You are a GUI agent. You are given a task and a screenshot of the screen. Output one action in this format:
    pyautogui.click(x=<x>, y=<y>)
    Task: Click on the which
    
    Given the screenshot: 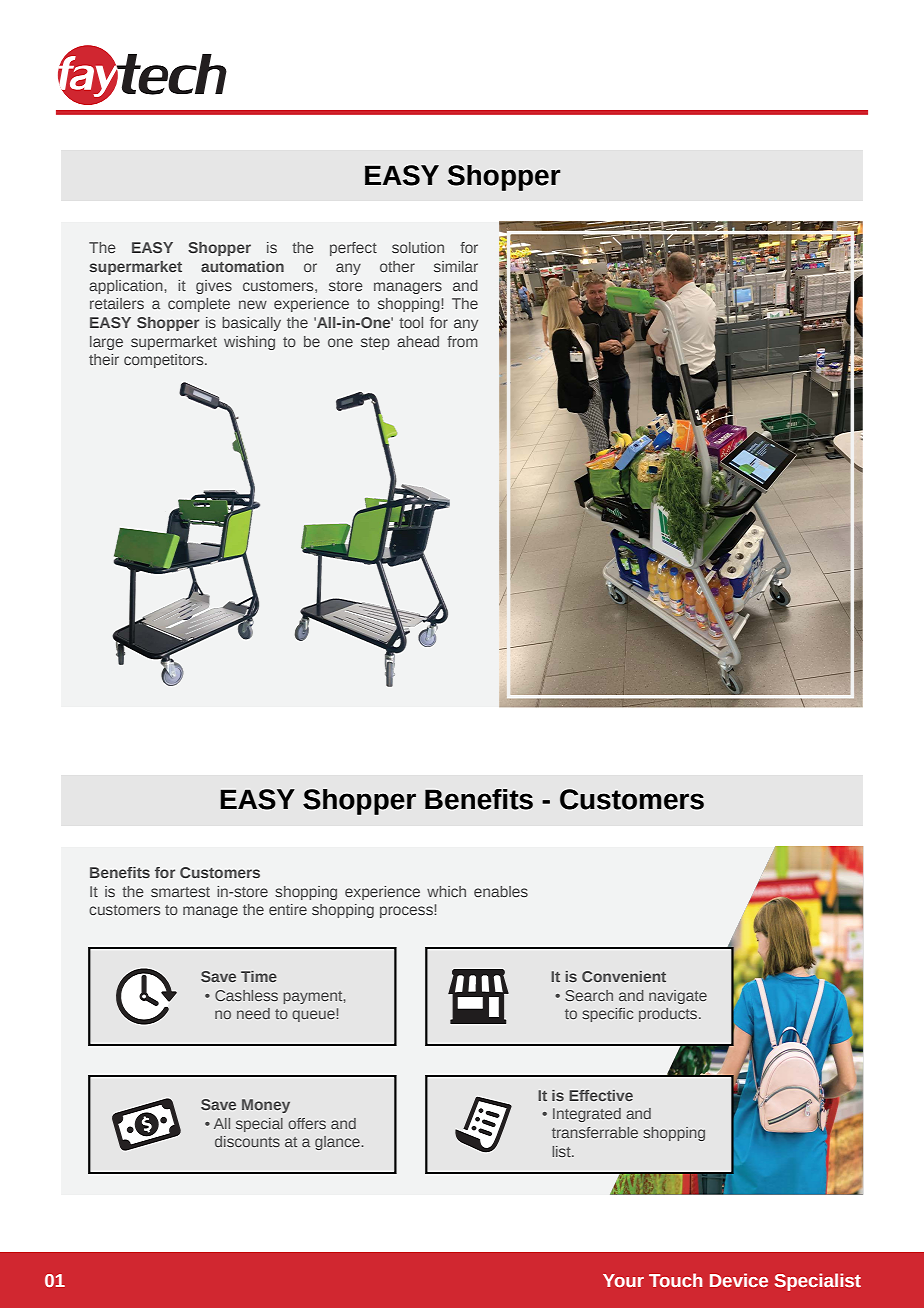 What is the action you would take?
    pyautogui.click(x=446, y=891)
